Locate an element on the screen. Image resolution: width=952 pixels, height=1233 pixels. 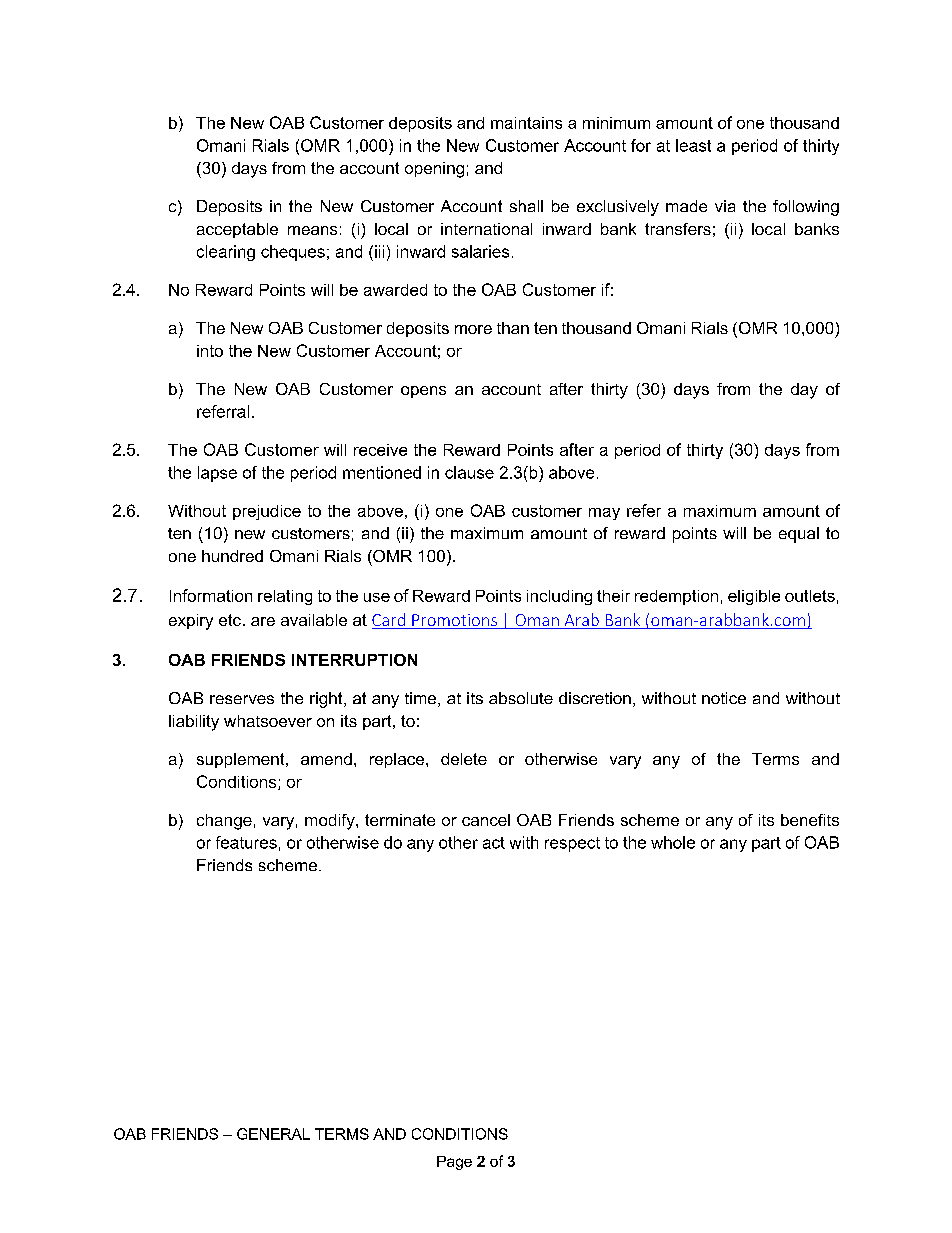
Promotions is located at coordinates (454, 621).
